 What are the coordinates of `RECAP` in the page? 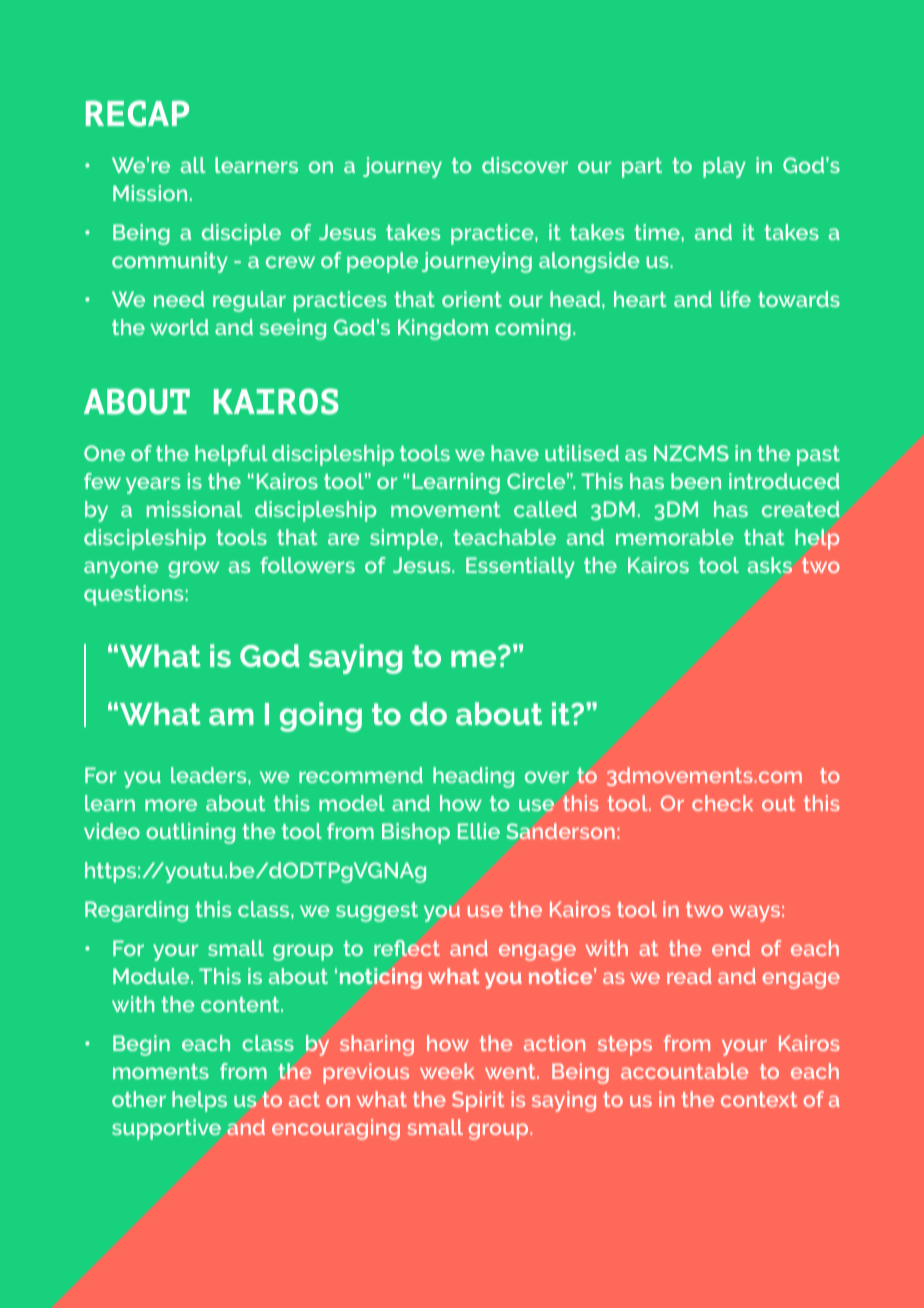 It's located at (137, 113).
